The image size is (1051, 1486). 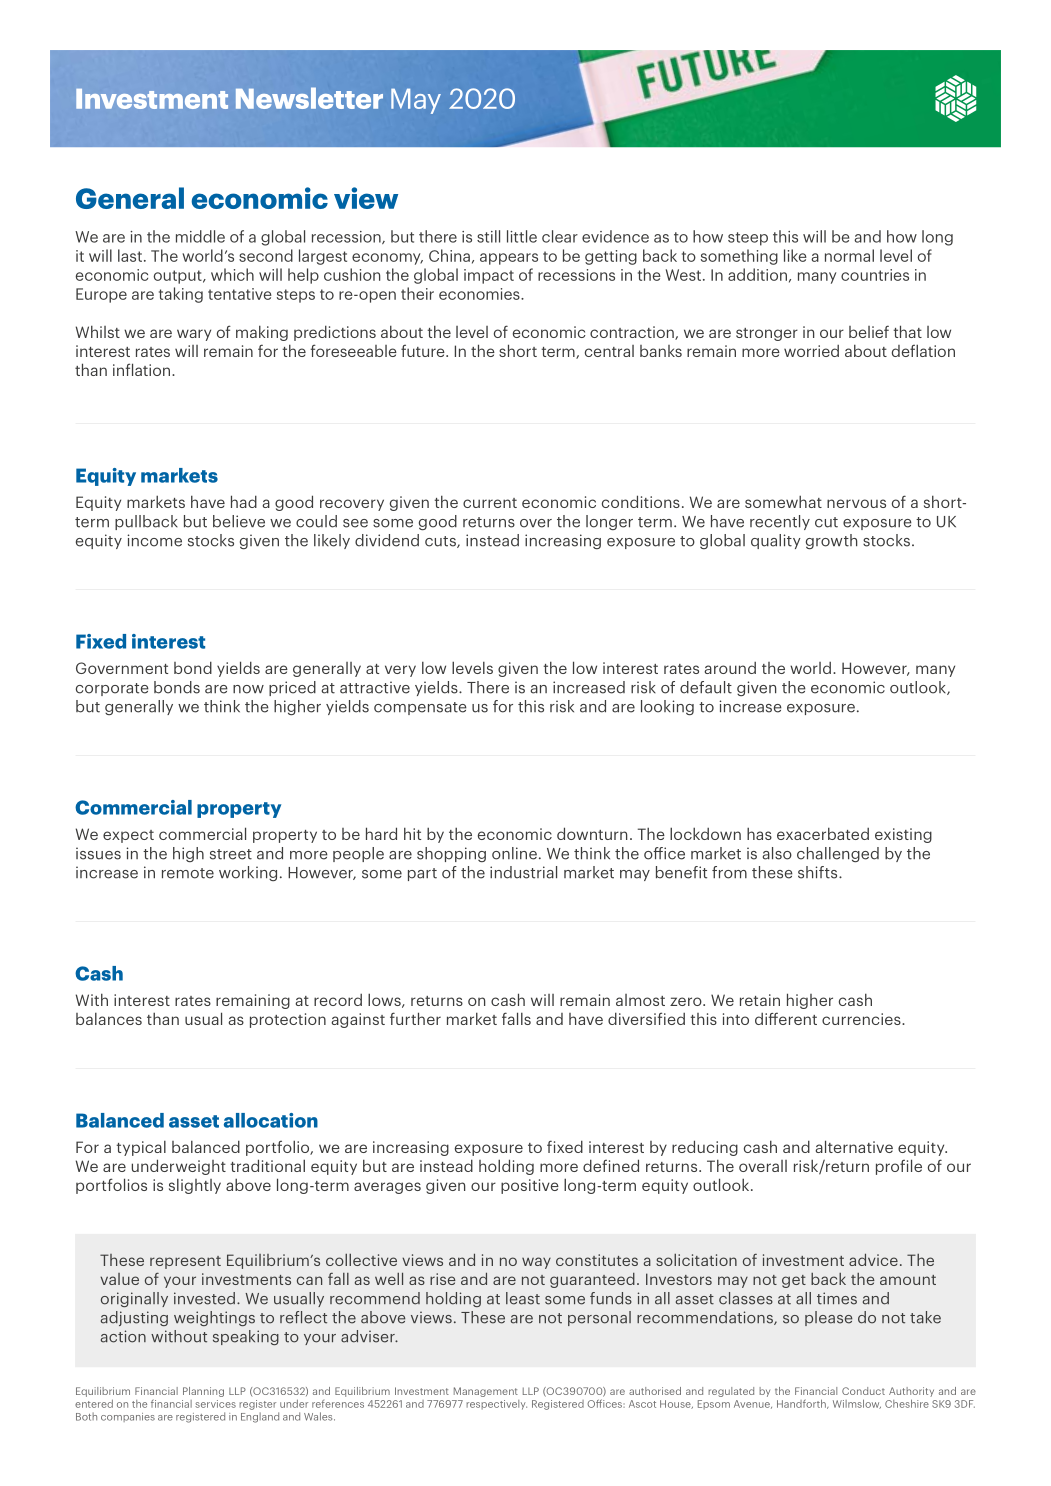 What do you see at coordinates (823, 833) in the screenshot?
I see `exacerbated` at bounding box center [823, 833].
